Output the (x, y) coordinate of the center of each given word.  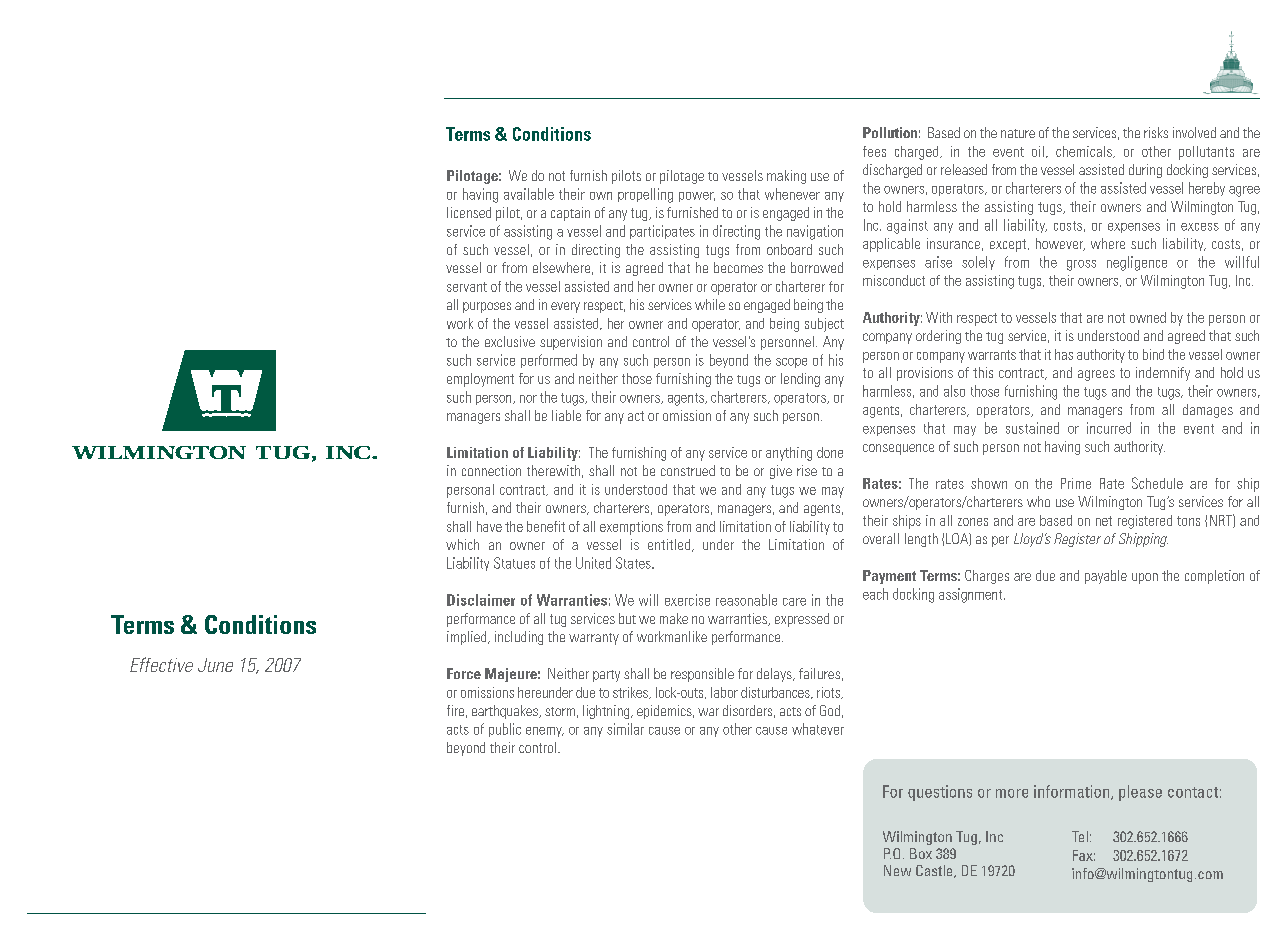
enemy (545, 732)
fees (874, 151)
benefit (546, 526)
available (529, 194)
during (1145, 171)
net (1104, 521)
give (781, 472)
